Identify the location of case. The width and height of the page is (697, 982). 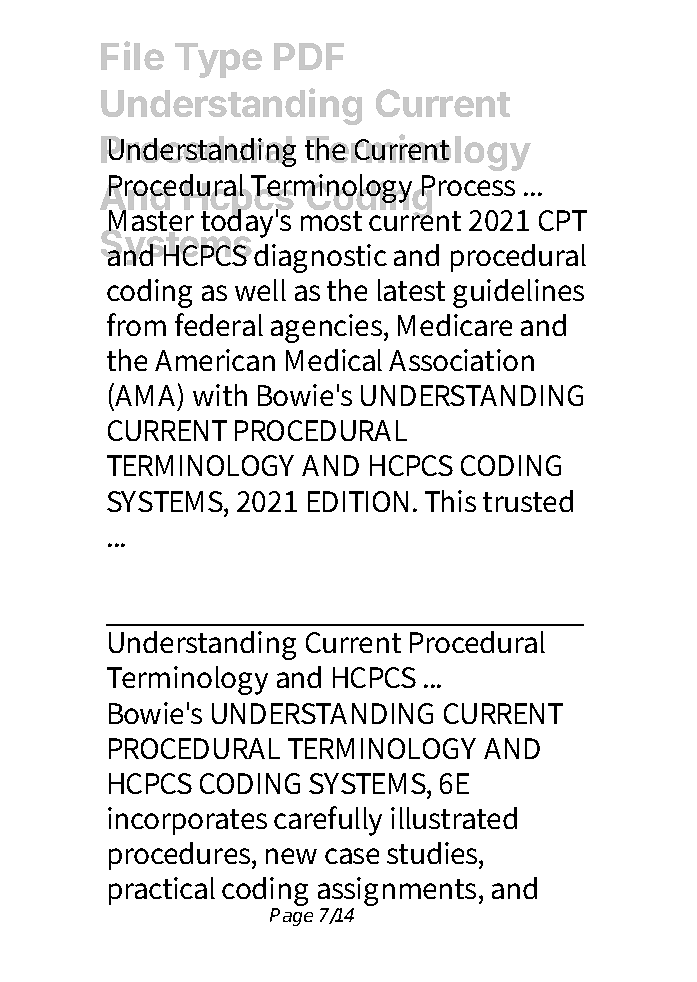
(352, 856).
